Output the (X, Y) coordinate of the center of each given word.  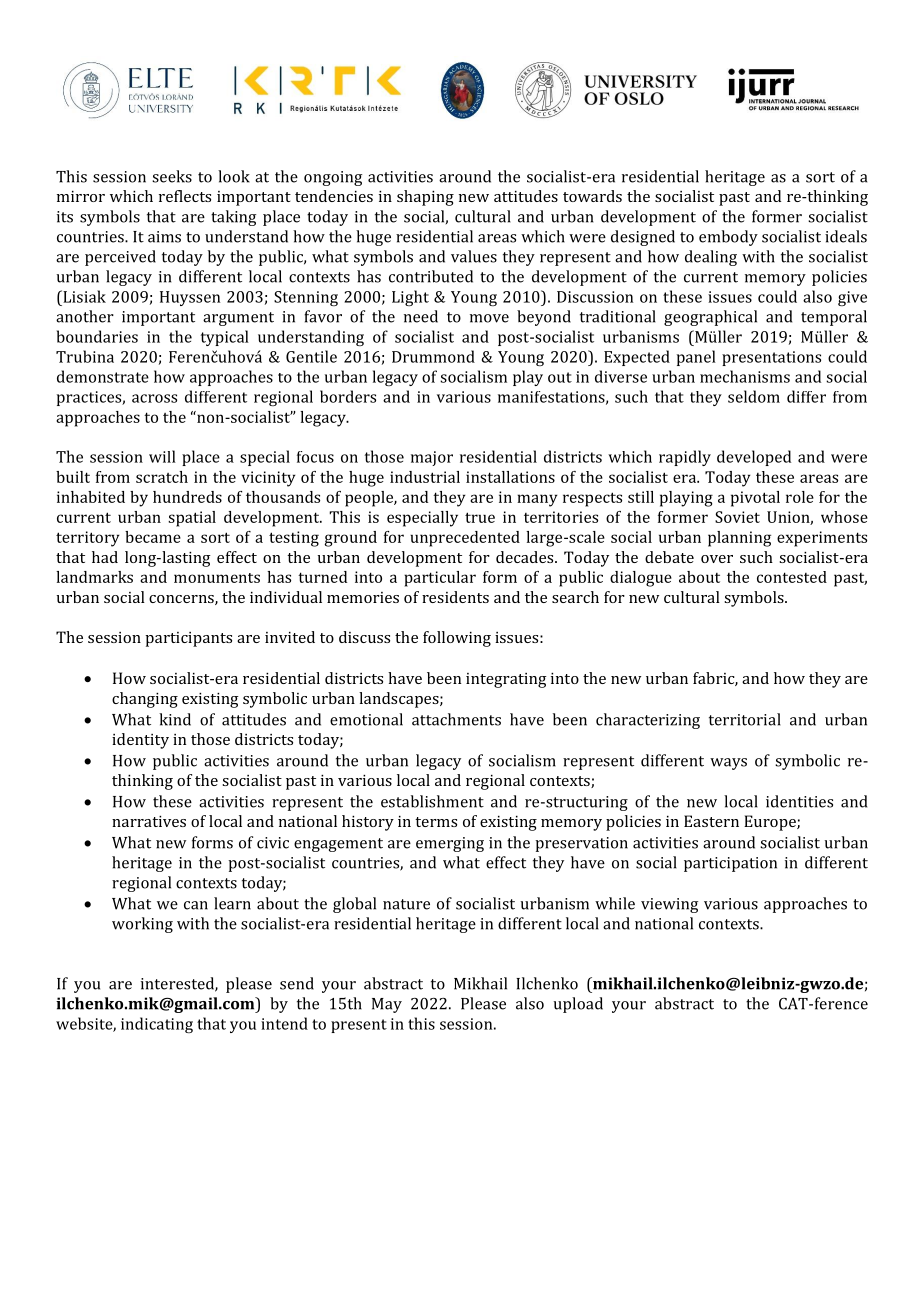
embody (728, 238)
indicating (157, 1025)
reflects (185, 196)
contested (792, 577)
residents (455, 597)
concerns (182, 600)
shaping (425, 198)
